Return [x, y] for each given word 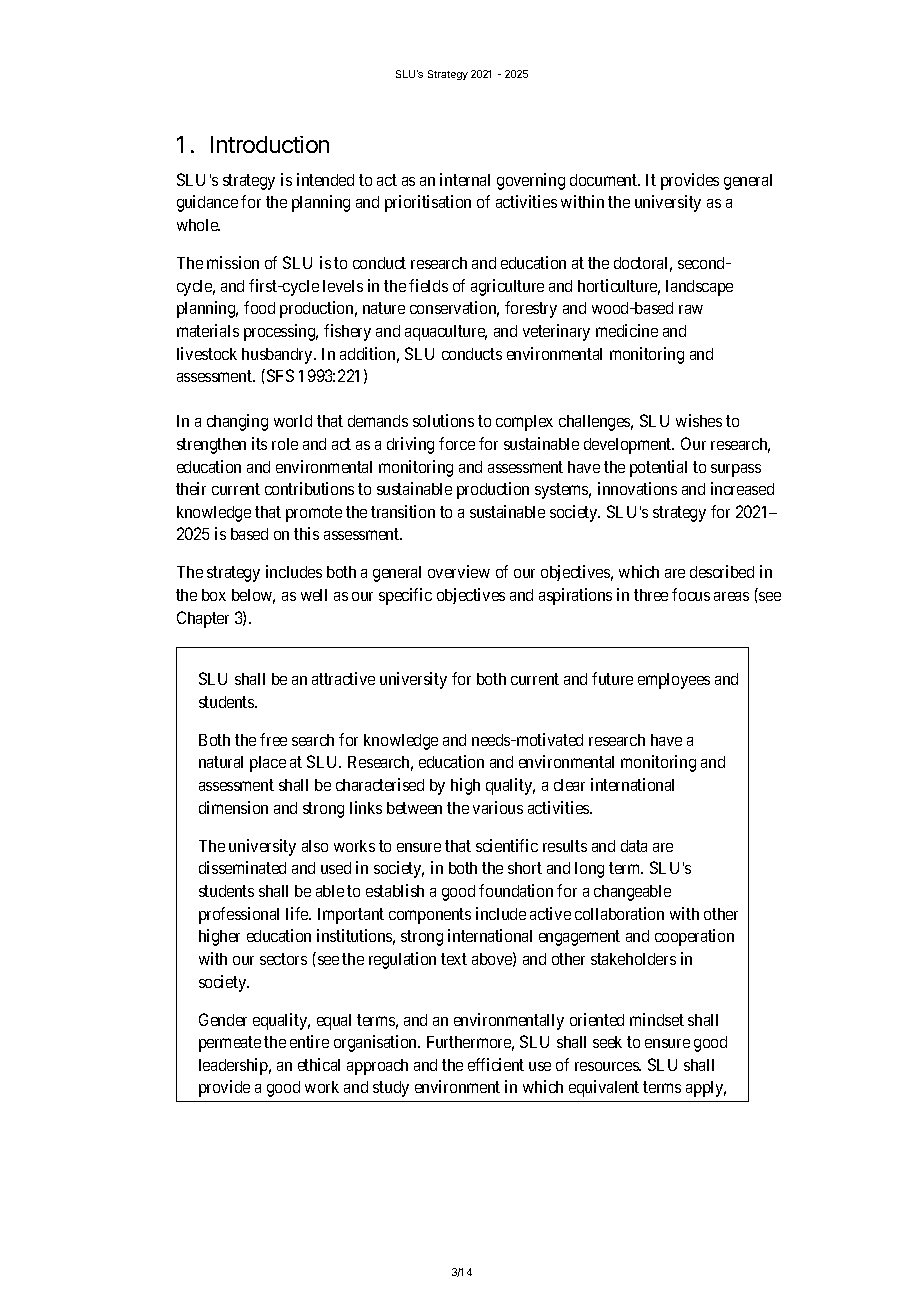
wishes [699, 420]
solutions [443, 420]
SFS [280, 375]
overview [459, 571]
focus [691, 594]
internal [465, 179]
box [214, 595]
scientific [507, 845]
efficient [496, 1064]
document [605, 180]
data [634, 846]
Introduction [270, 144]
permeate [230, 1044]
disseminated [242, 867]
